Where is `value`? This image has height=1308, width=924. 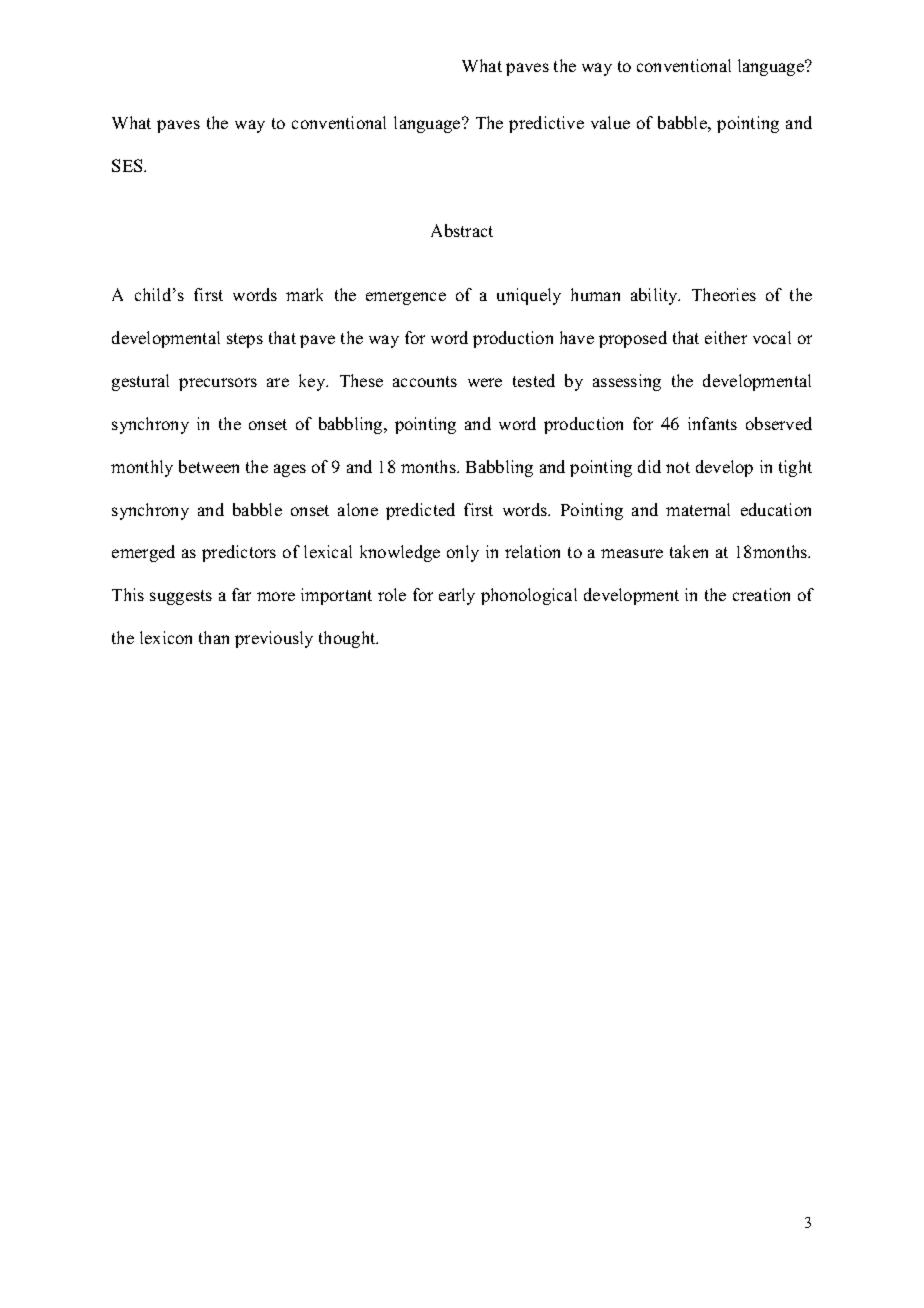
value is located at coordinates (610, 122).
